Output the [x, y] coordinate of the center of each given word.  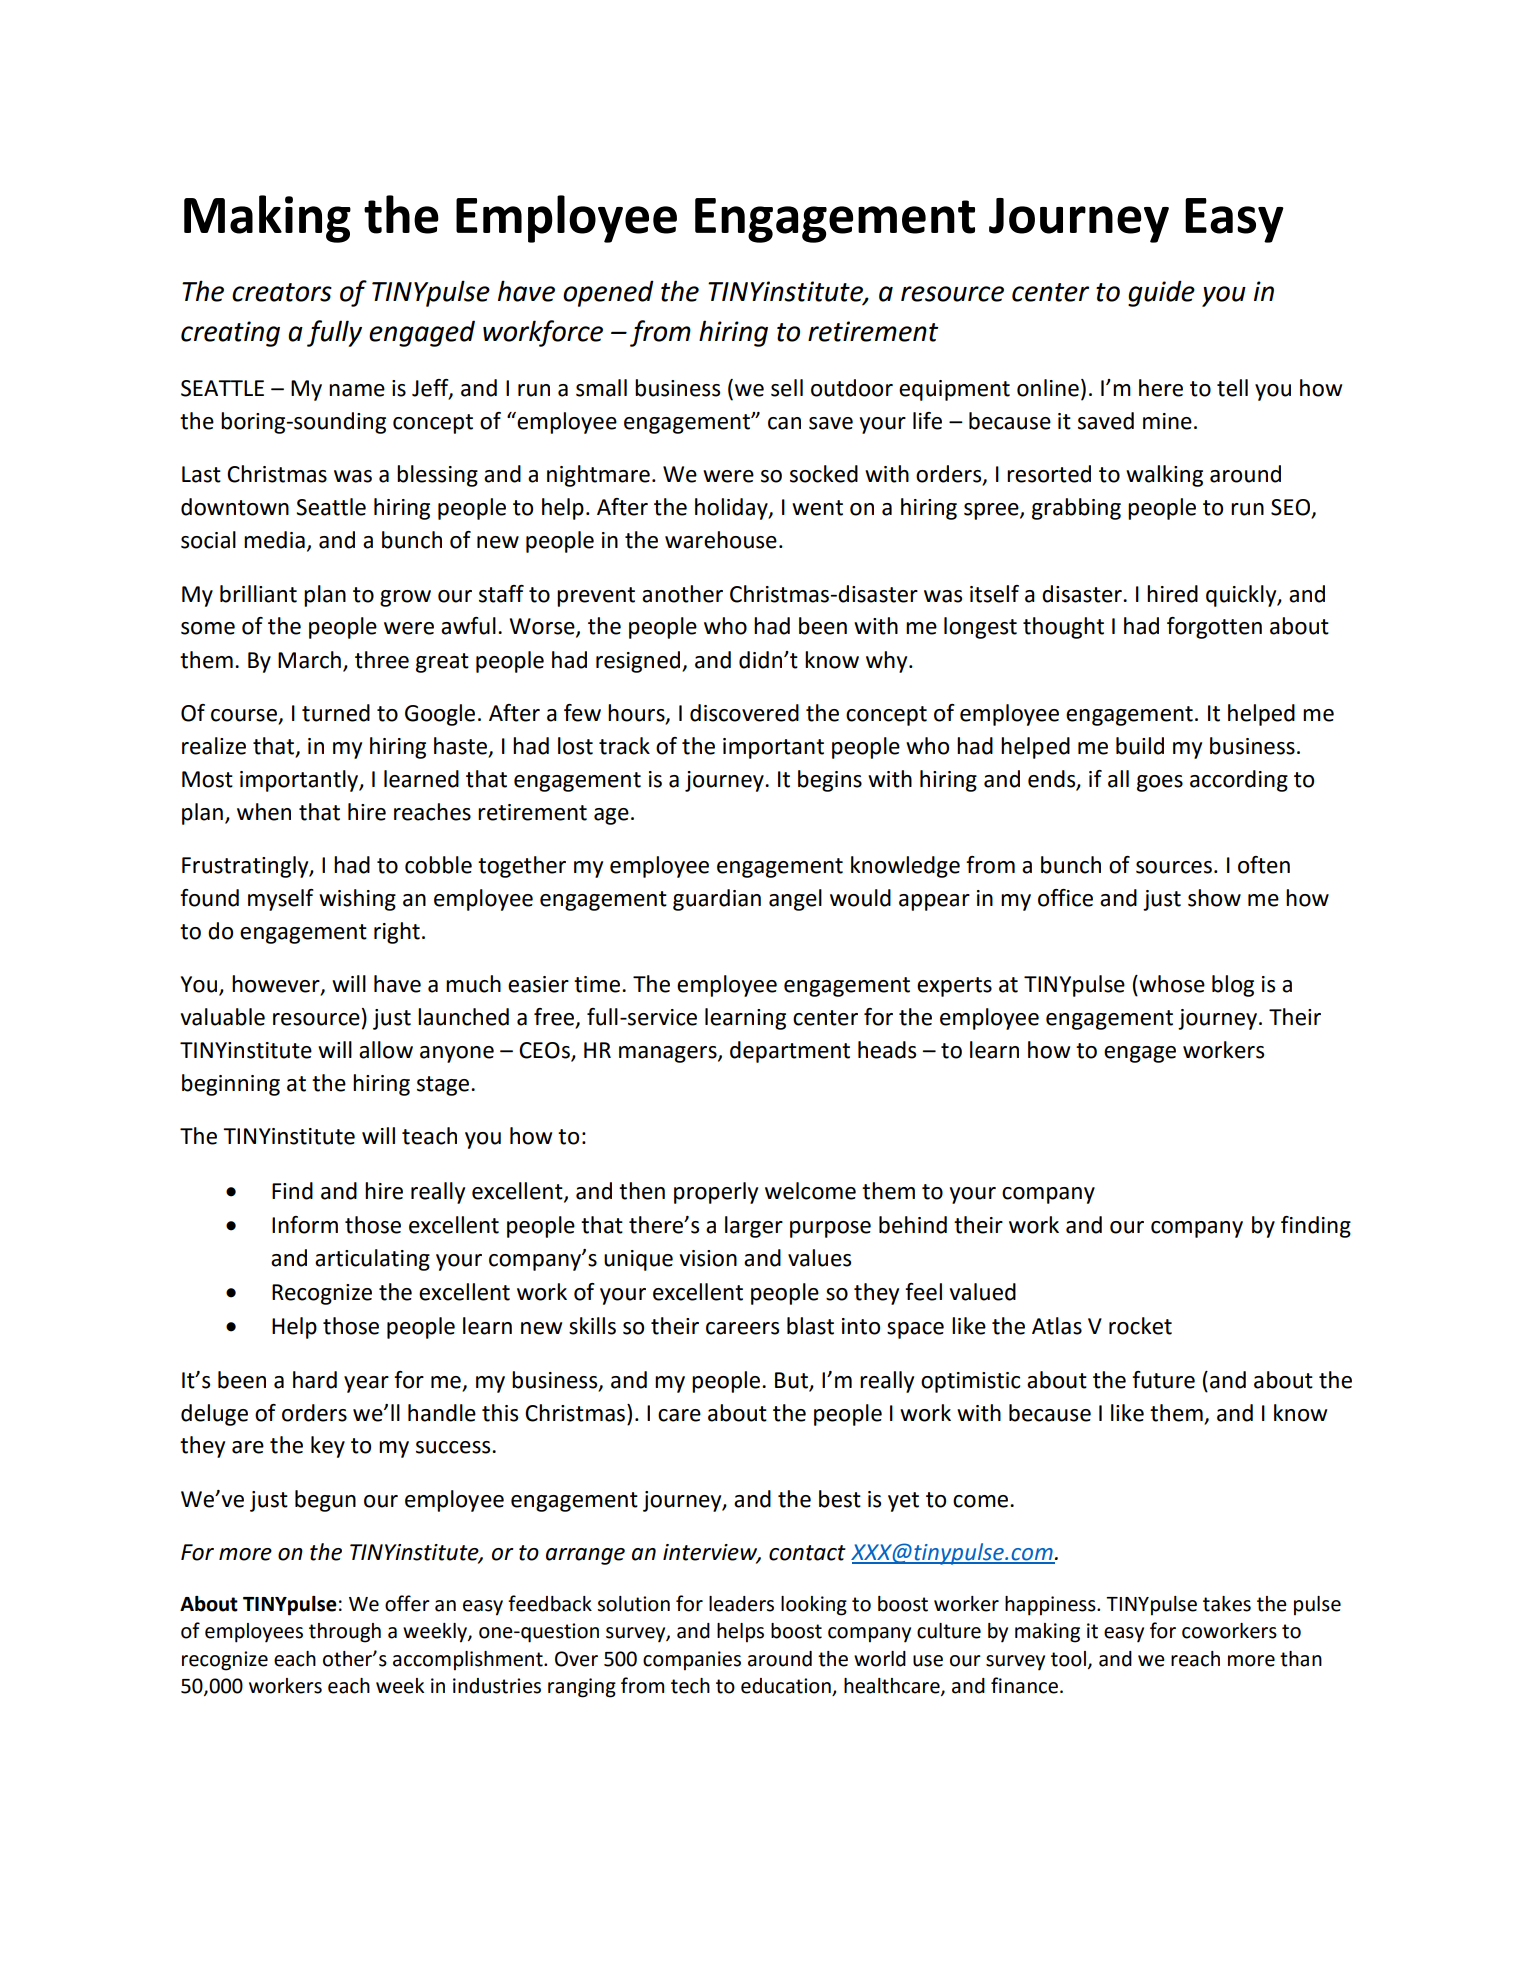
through [345, 1633]
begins [830, 781]
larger [754, 1227]
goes [1160, 783]
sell [787, 388]
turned [336, 713]
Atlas [1057, 1326]
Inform [305, 1225]
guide [1161, 294]
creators [282, 292]
